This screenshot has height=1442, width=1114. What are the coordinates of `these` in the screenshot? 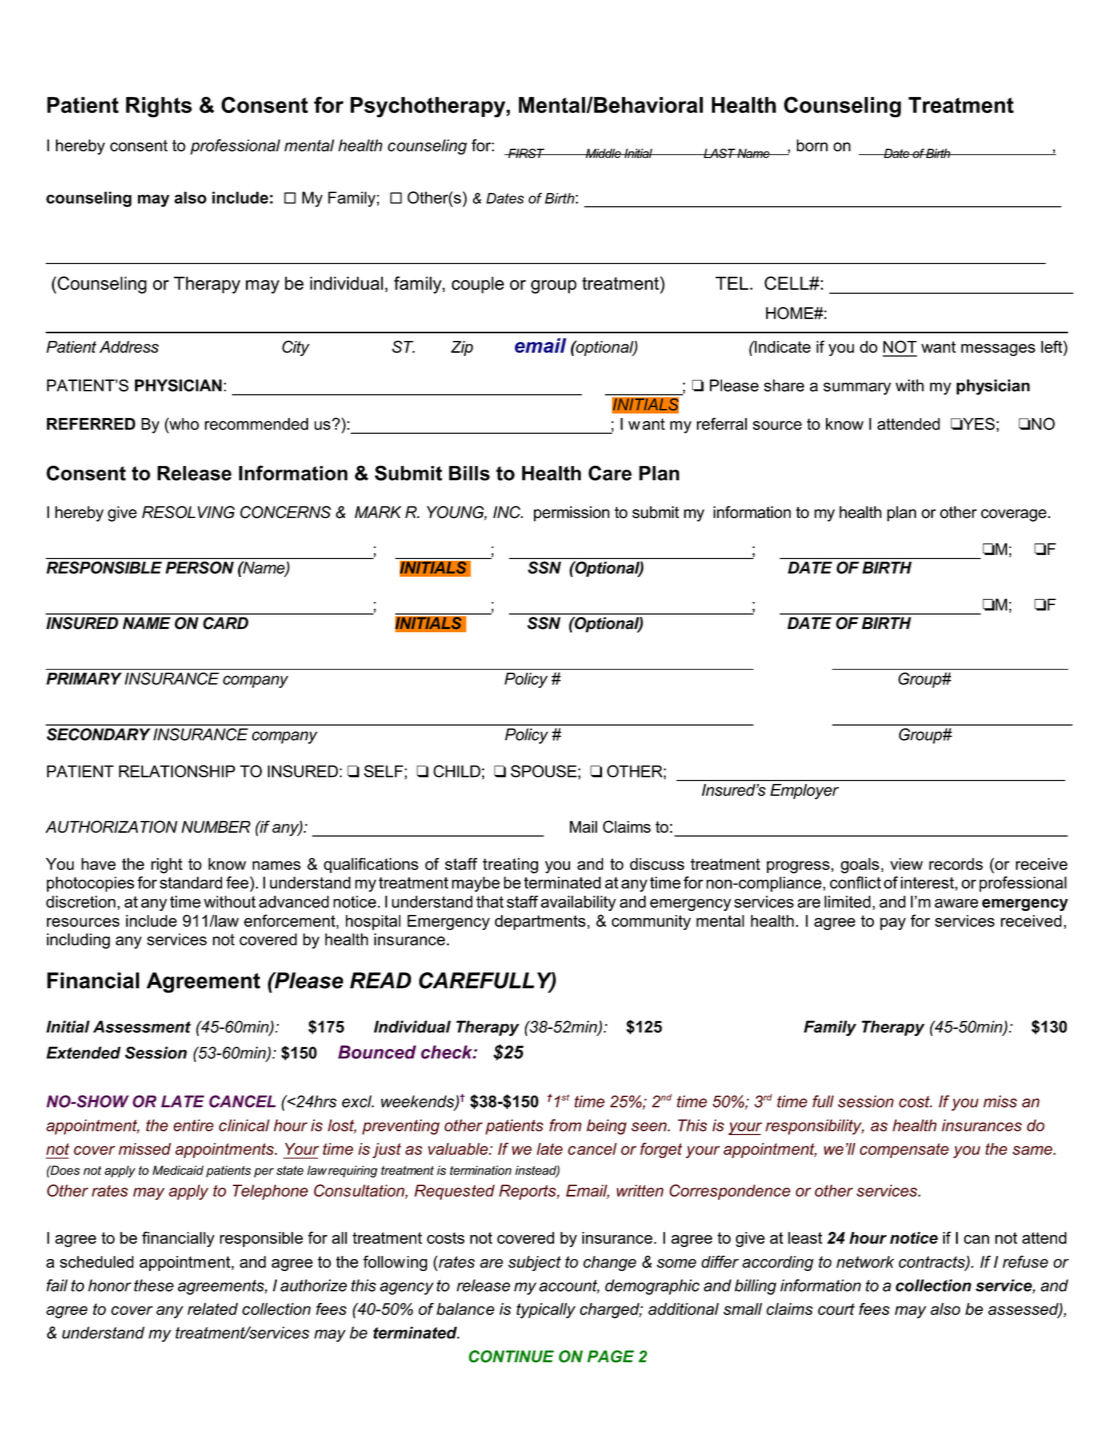 It's located at (154, 1285).
